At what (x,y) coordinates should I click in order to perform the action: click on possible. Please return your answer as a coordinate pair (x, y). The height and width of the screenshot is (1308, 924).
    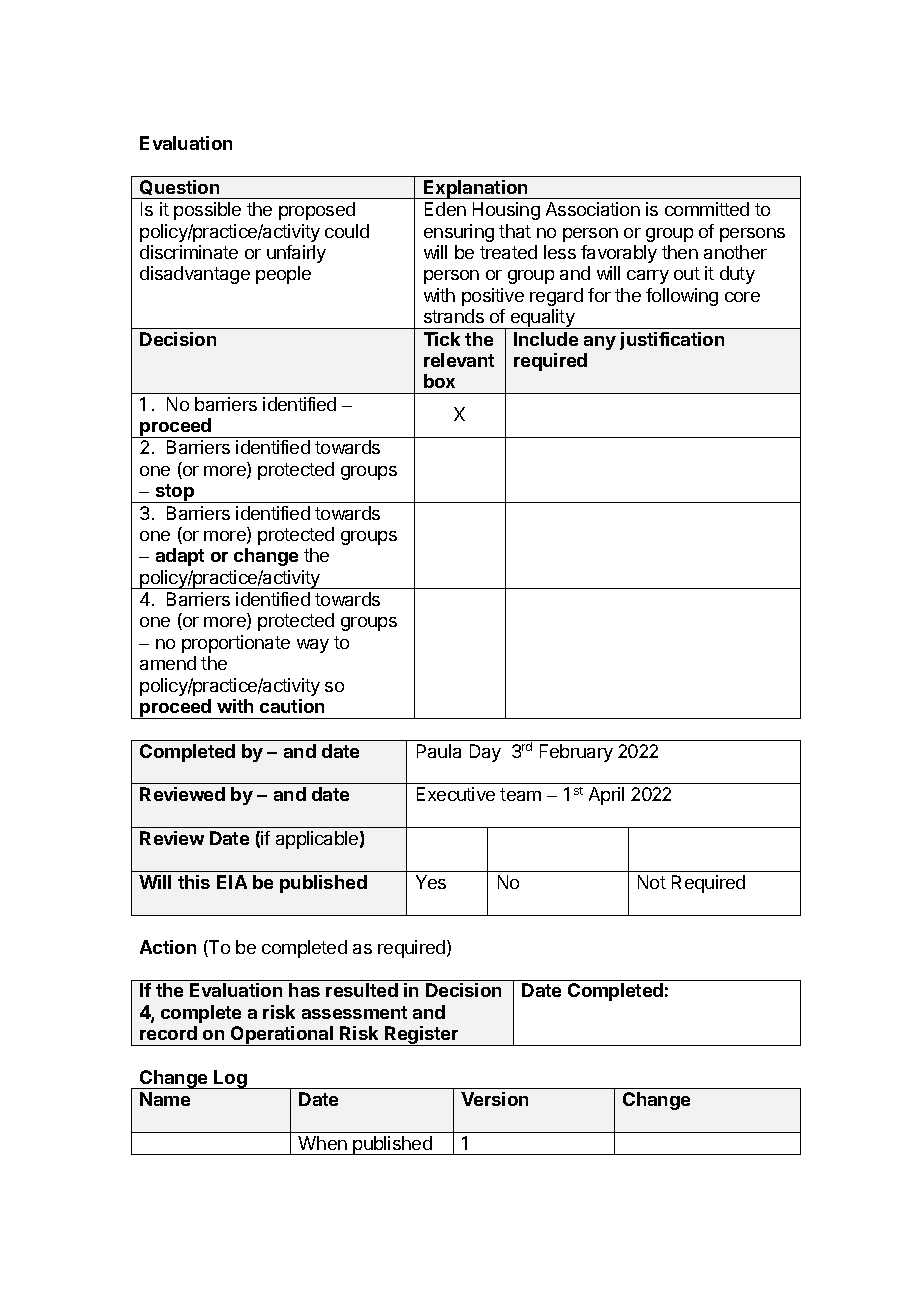
    Looking at the image, I should click on (207, 211).
